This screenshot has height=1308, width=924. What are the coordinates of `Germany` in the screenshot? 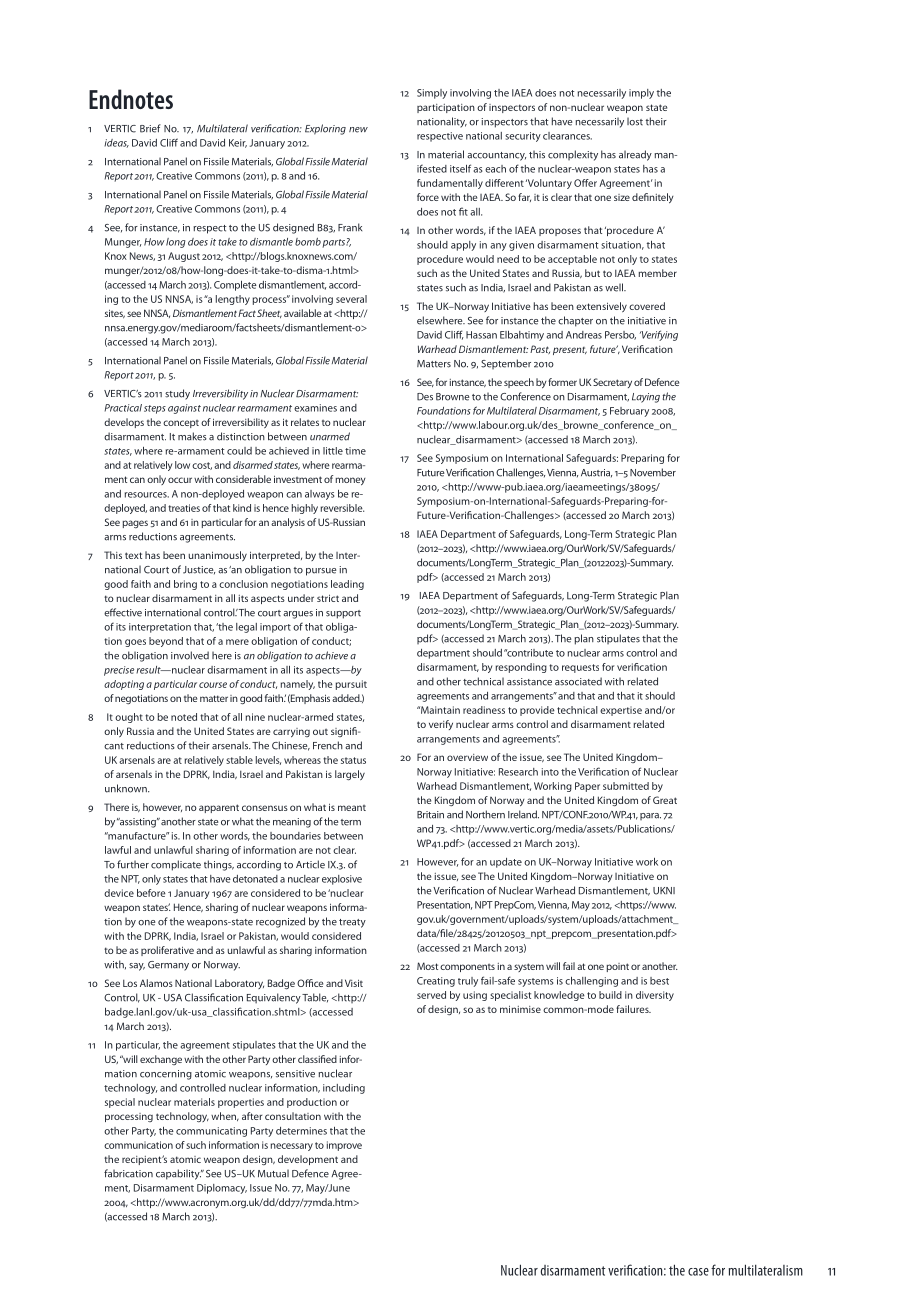 It's located at (168, 966).
